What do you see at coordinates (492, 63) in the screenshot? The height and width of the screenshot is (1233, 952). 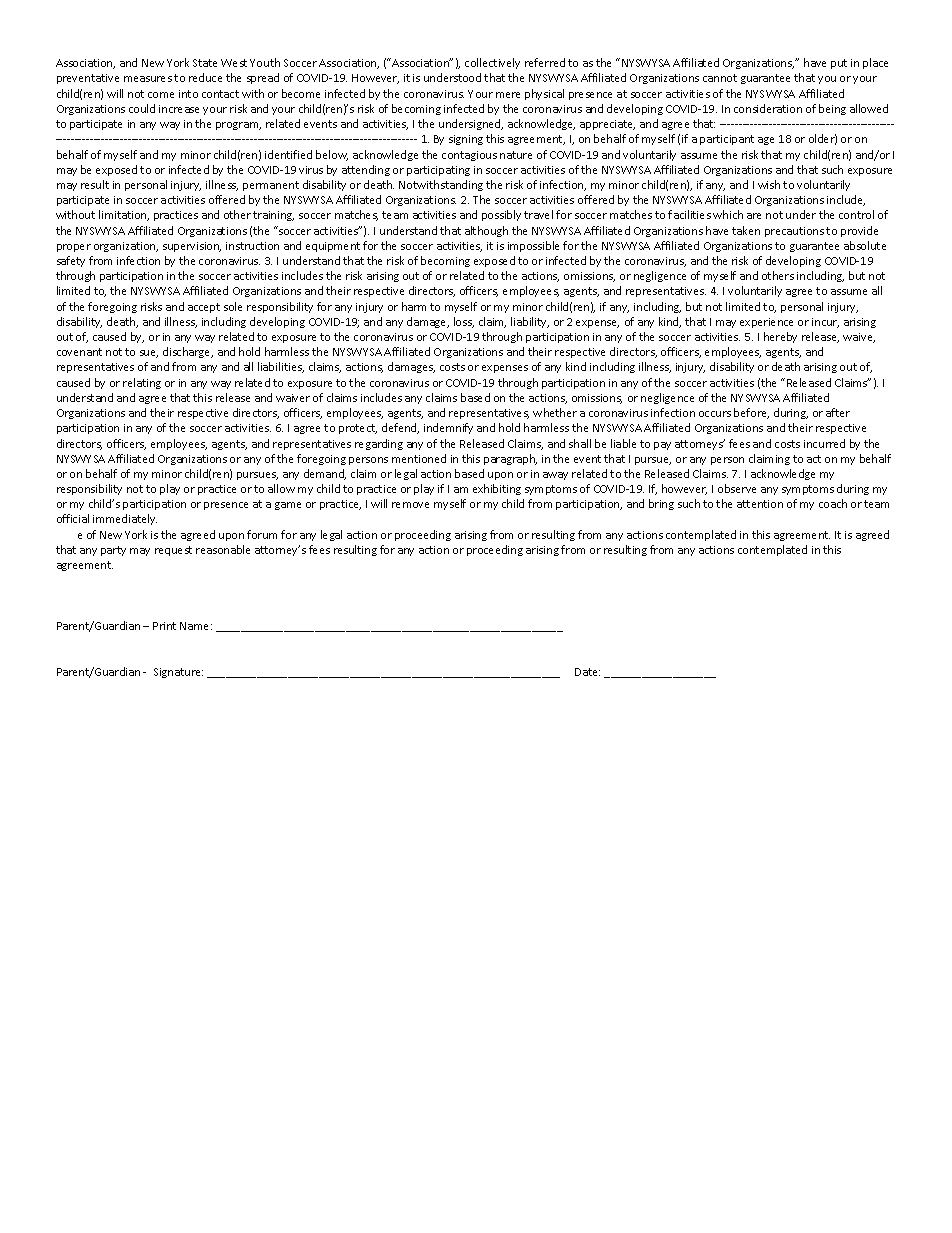 I see `collectively` at bounding box center [492, 63].
